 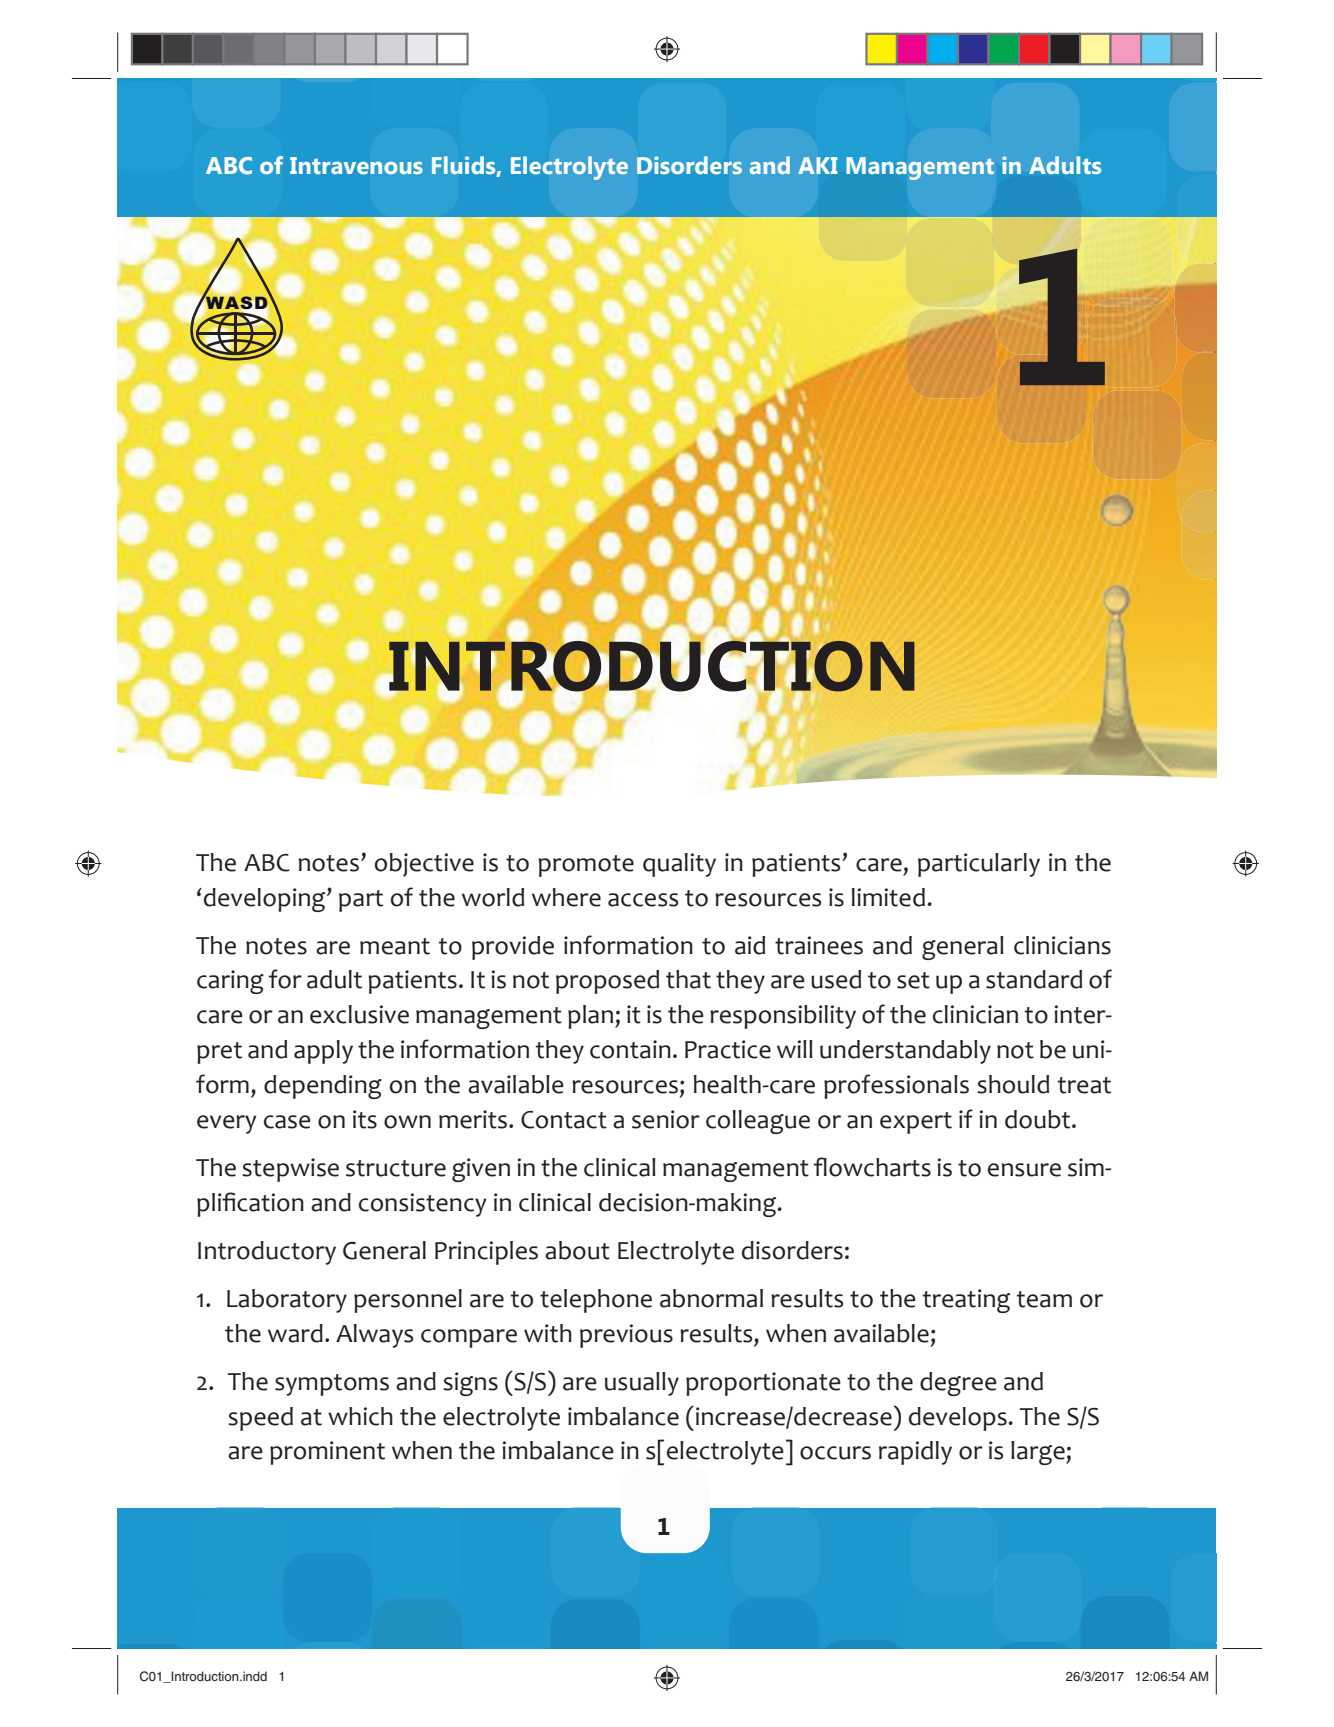 What do you see at coordinates (590, 1017) in the screenshot?
I see `plan` at bounding box center [590, 1017].
